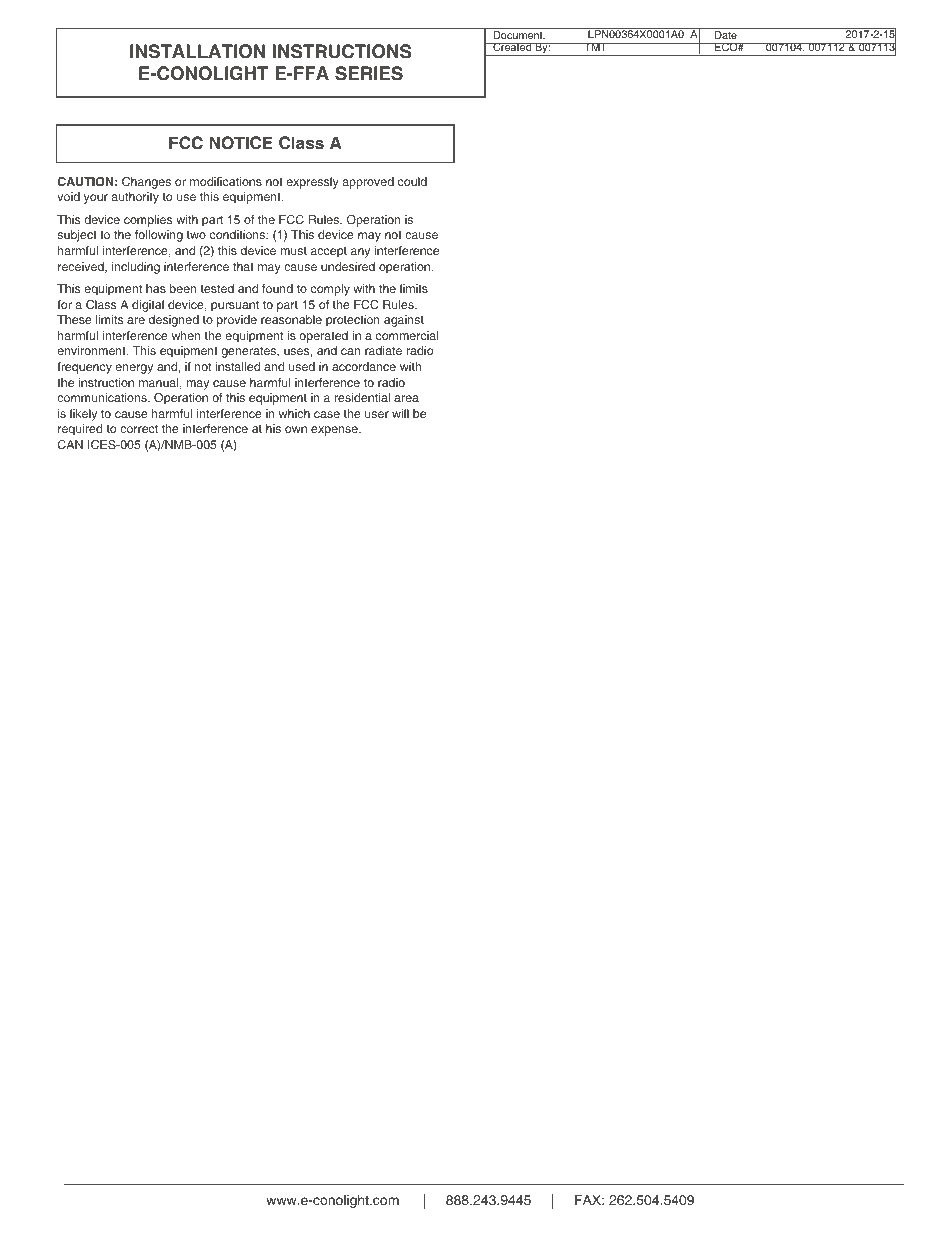  What do you see at coordinates (313, 183) in the page?
I see `expressly` at bounding box center [313, 183].
